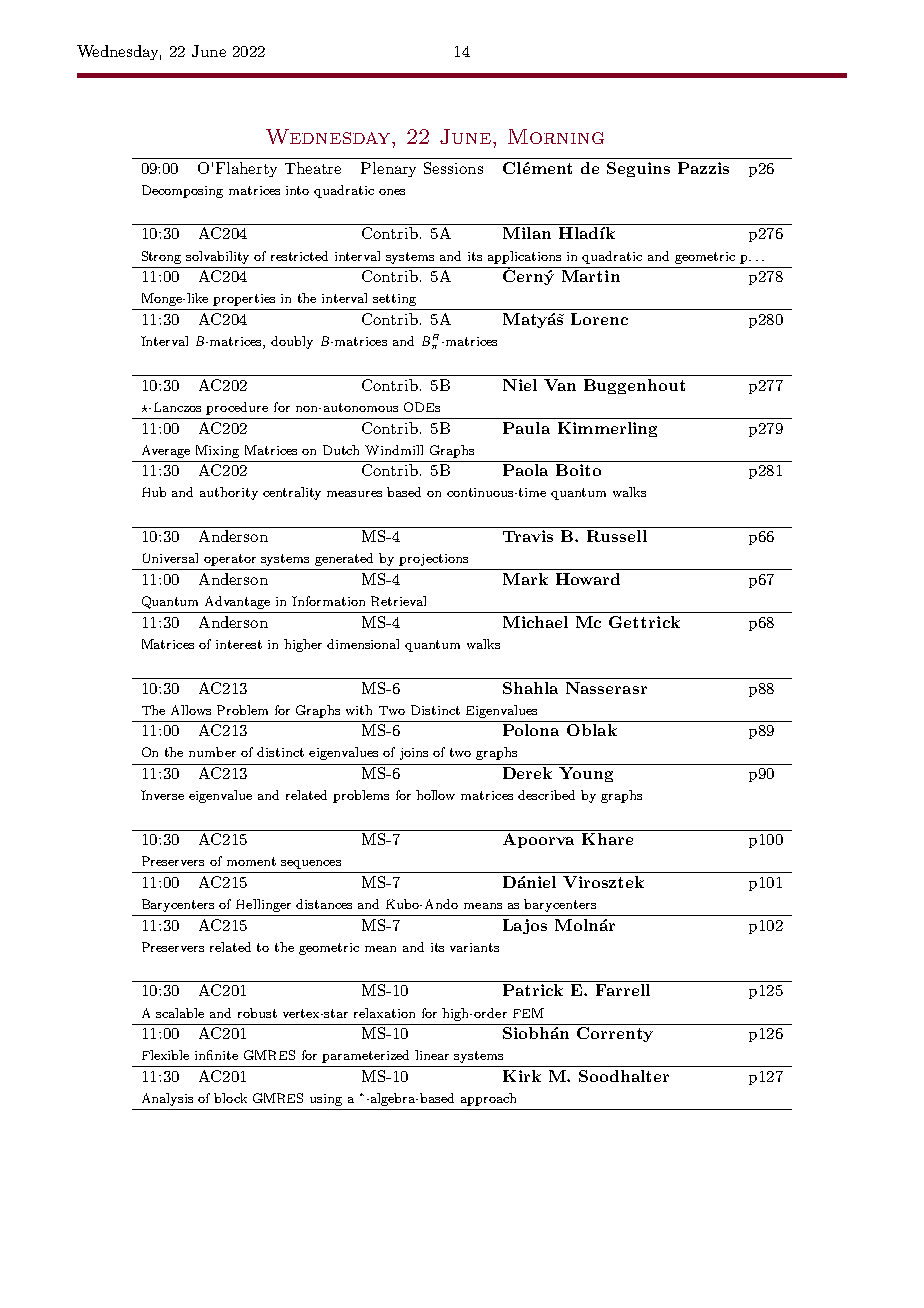  What do you see at coordinates (182, 191) in the screenshot?
I see `Decomposing` at bounding box center [182, 191].
